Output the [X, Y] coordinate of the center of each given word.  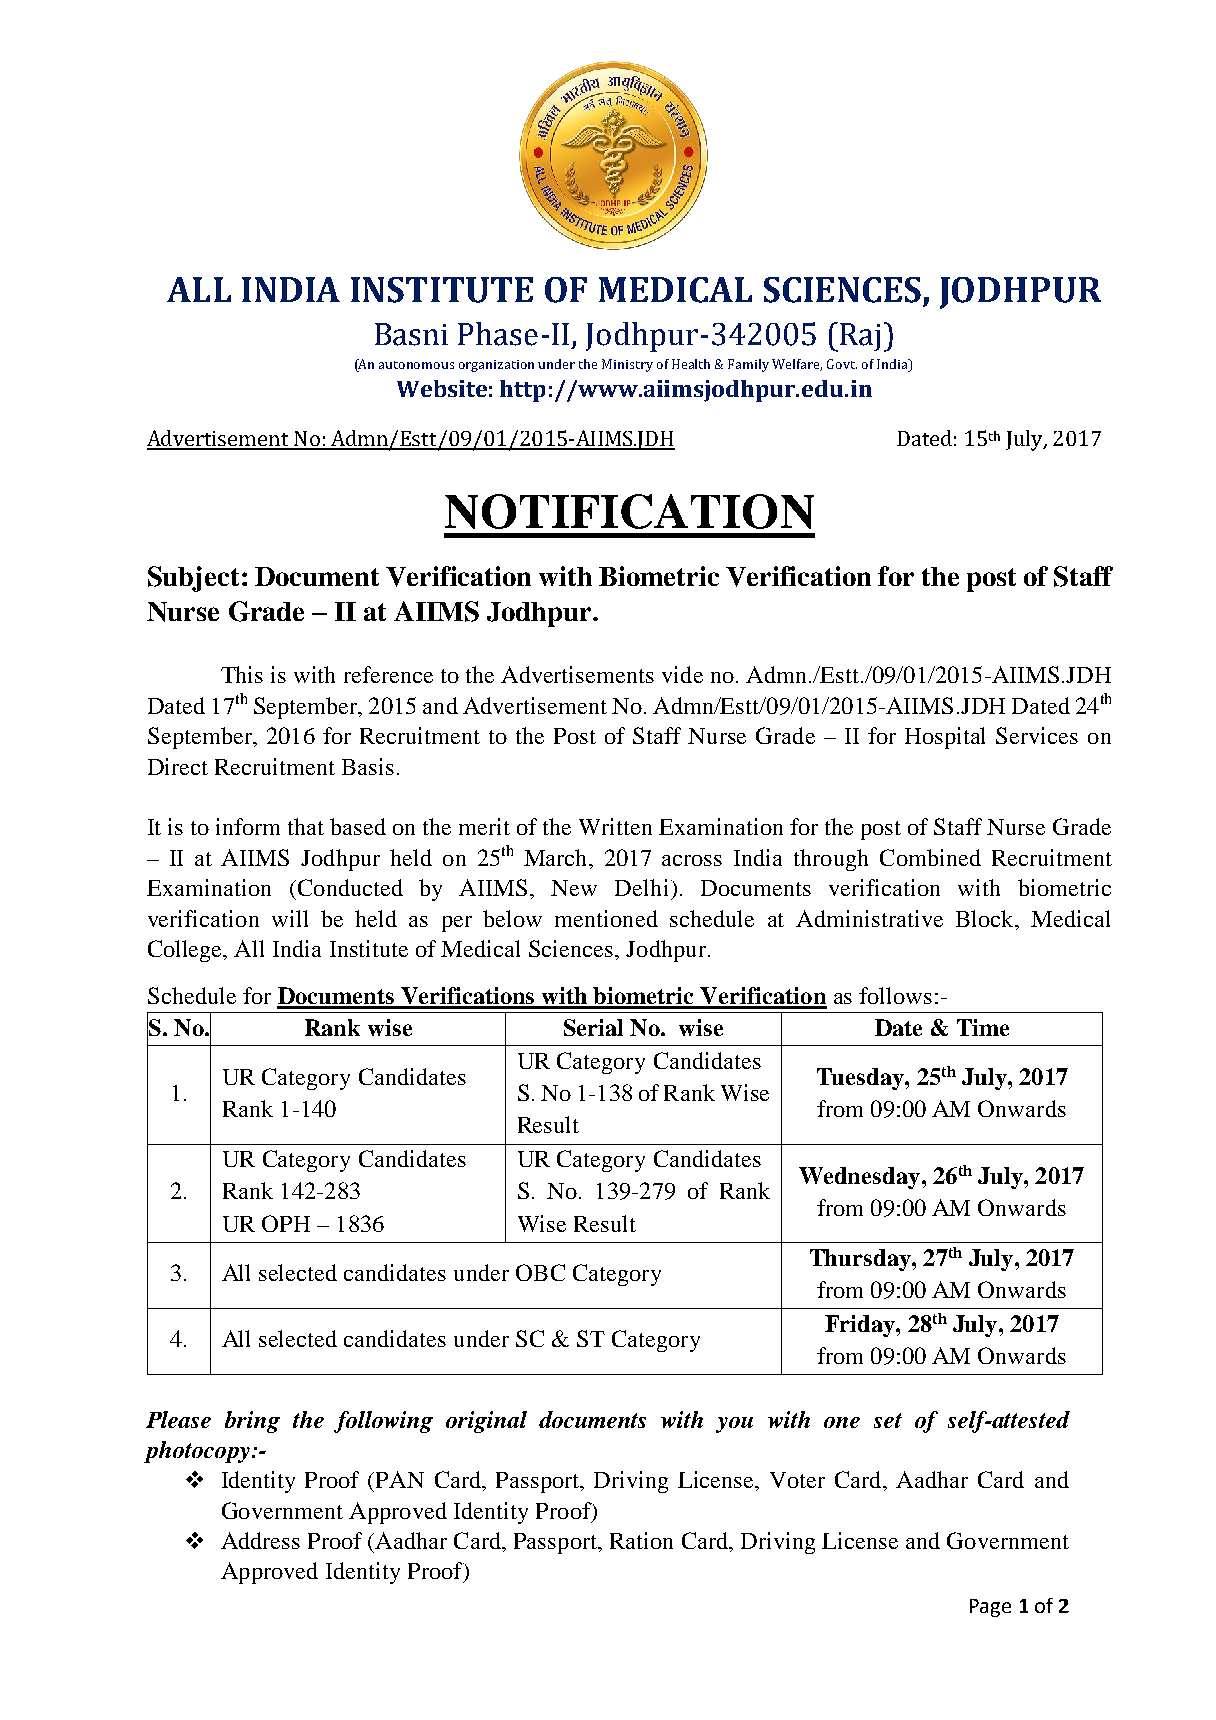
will [290, 918]
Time [983, 1027]
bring [252, 1422]
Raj [860, 337]
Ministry [627, 365]
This [242, 674]
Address [260, 1540]
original [486, 1422]
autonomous [416, 365]
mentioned [606, 918]
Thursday [861, 1260]
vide [682, 674]
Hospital [945, 738]
